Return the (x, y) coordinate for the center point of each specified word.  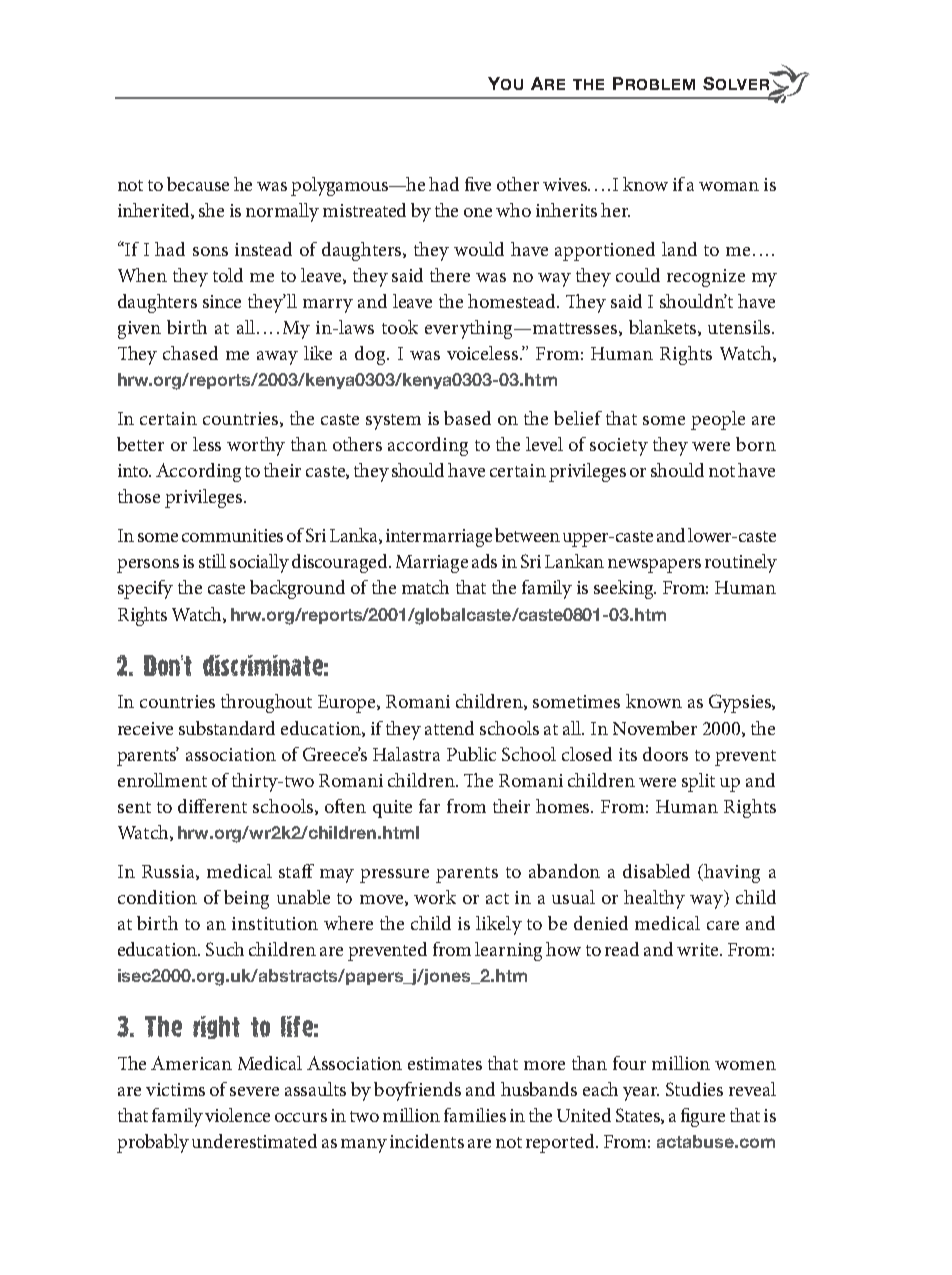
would (479, 249)
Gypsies (741, 703)
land (679, 249)
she (211, 210)
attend (449, 728)
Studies (694, 1089)
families (475, 1115)
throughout (266, 703)
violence (237, 1115)
